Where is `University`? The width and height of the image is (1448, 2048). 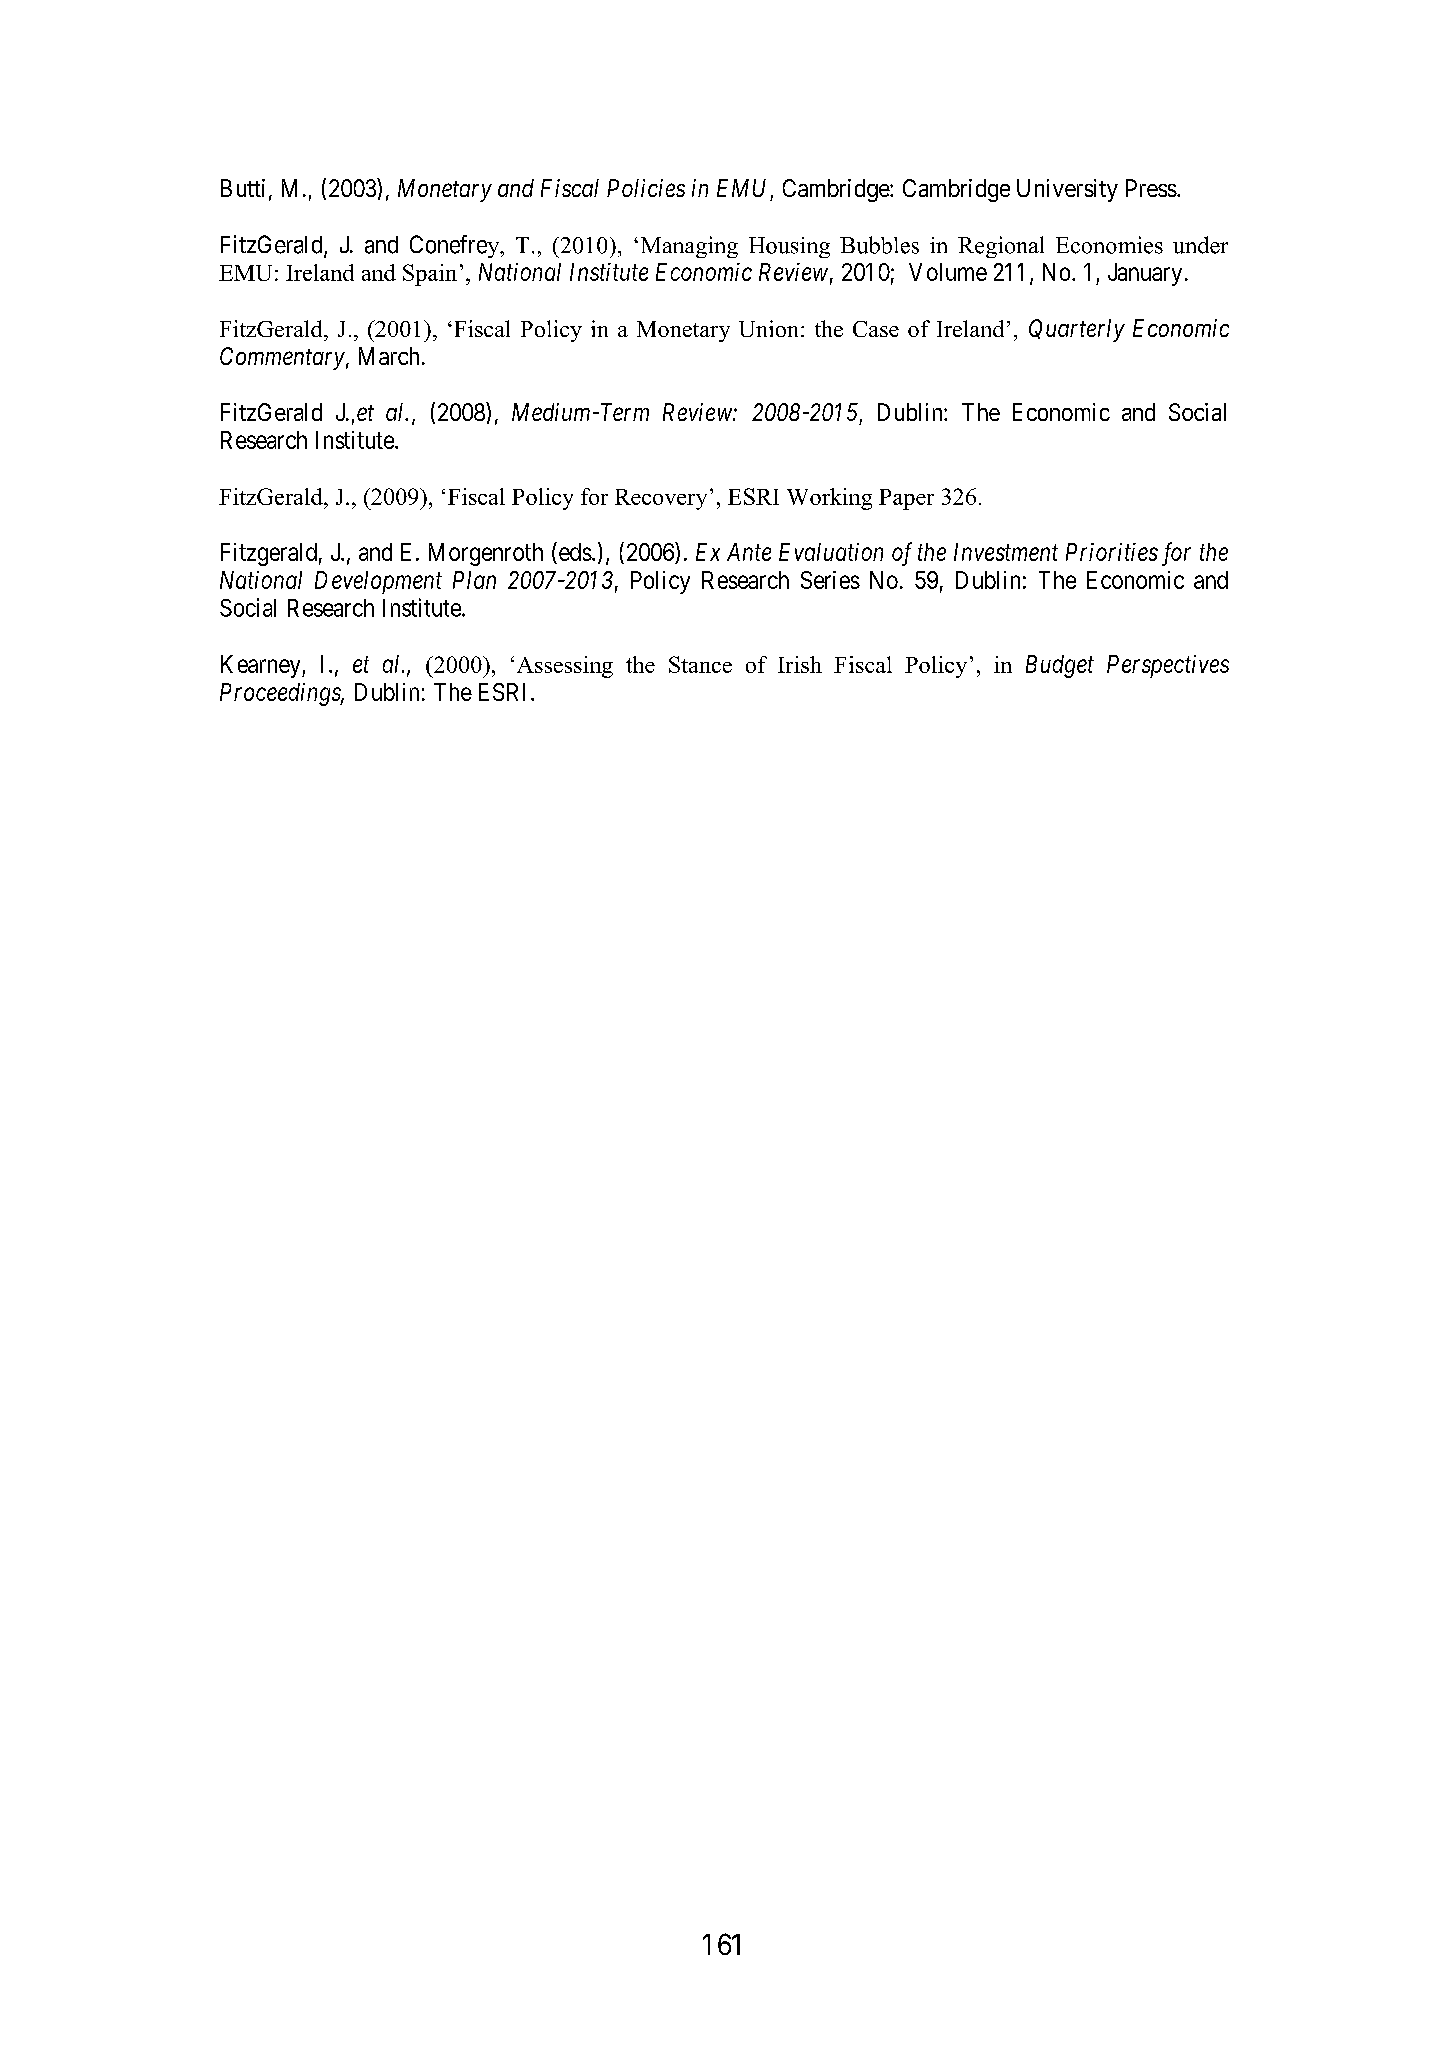 University is located at coordinates (1067, 190).
